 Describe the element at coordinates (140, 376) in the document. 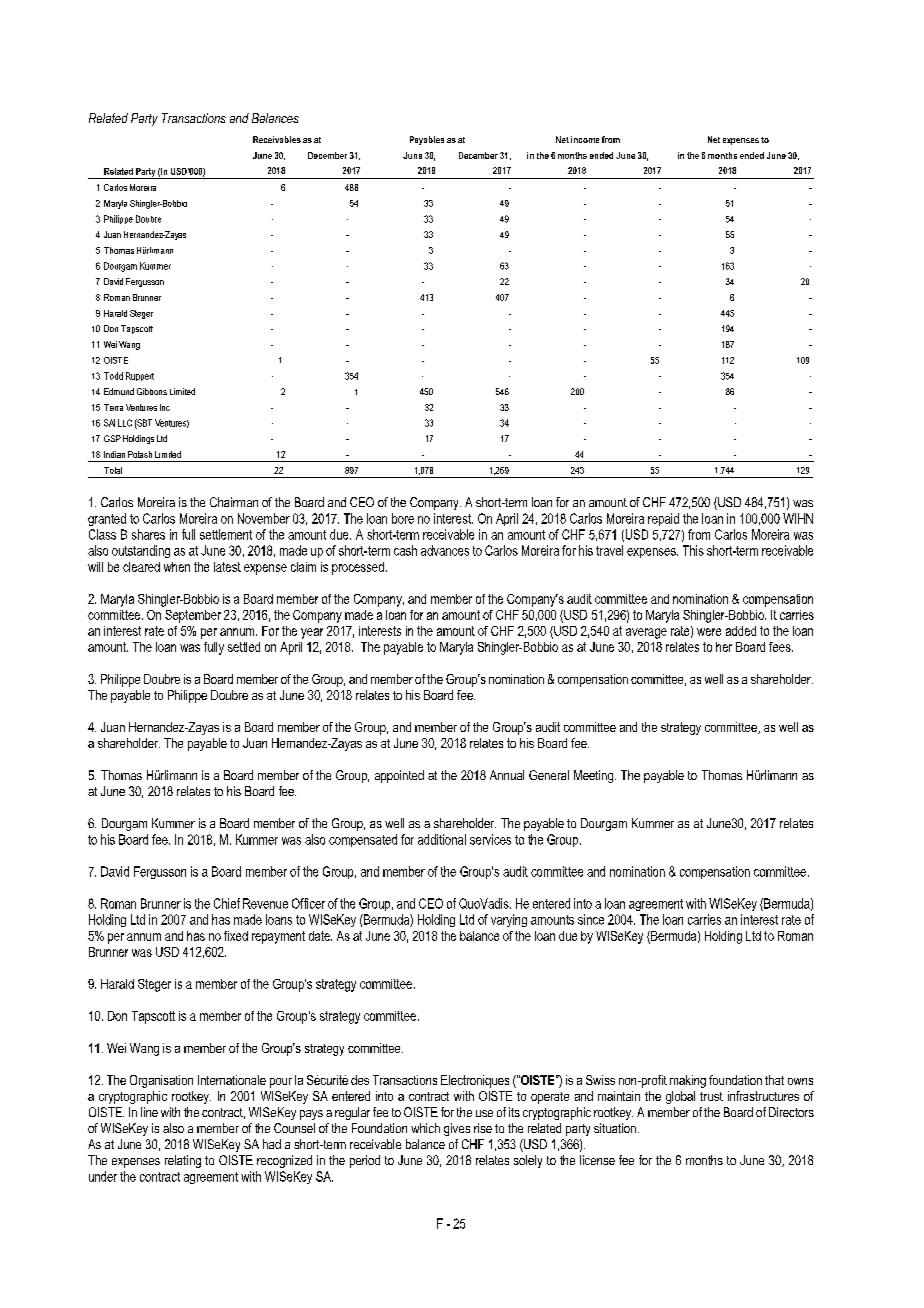

I see `Ruppert` at that location.
